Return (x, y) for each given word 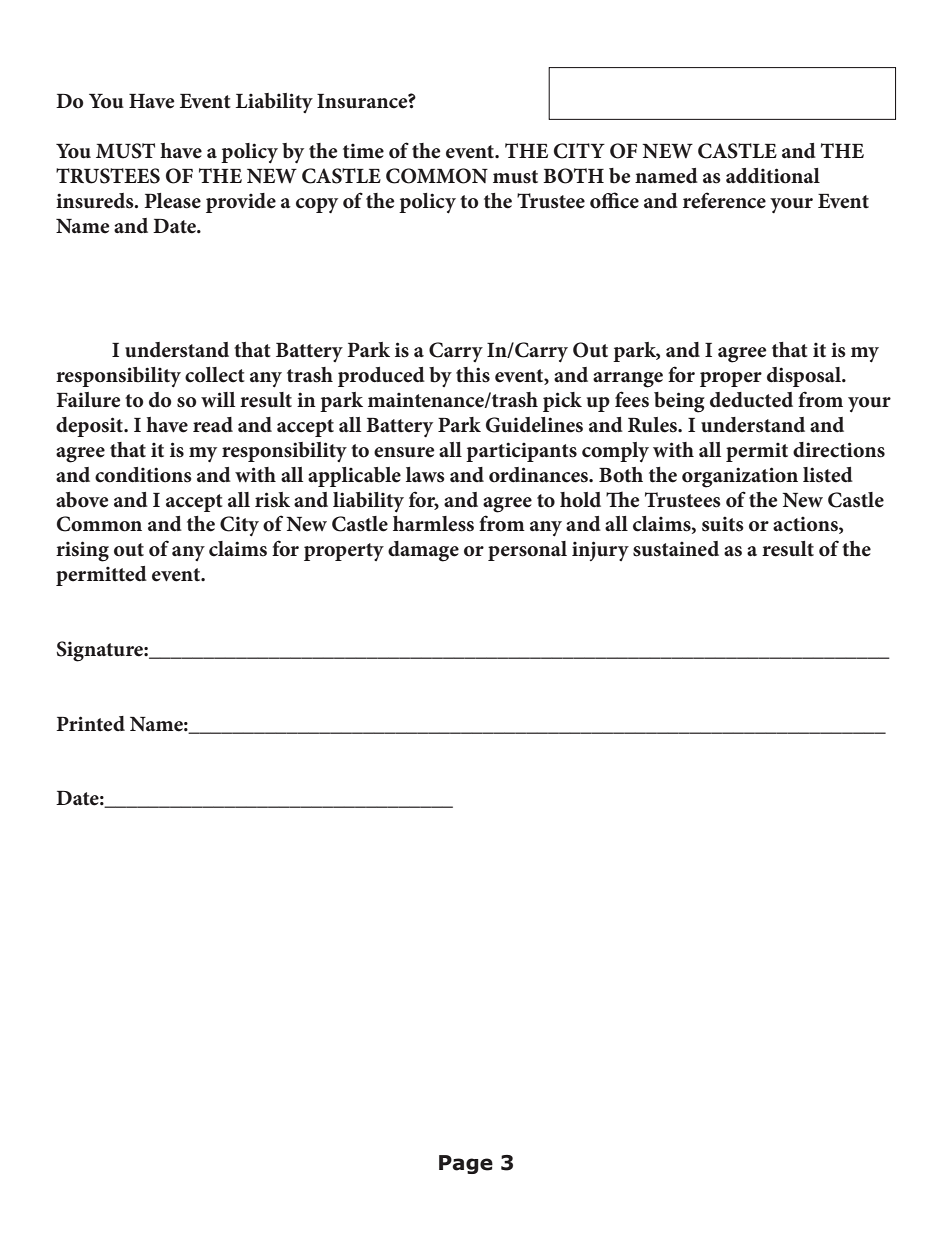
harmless (433, 524)
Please (172, 201)
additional (773, 176)
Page (466, 1164)
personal (527, 551)
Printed (90, 724)
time (363, 151)
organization (740, 477)
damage (423, 551)
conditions (143, 475)
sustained (676, 549)
